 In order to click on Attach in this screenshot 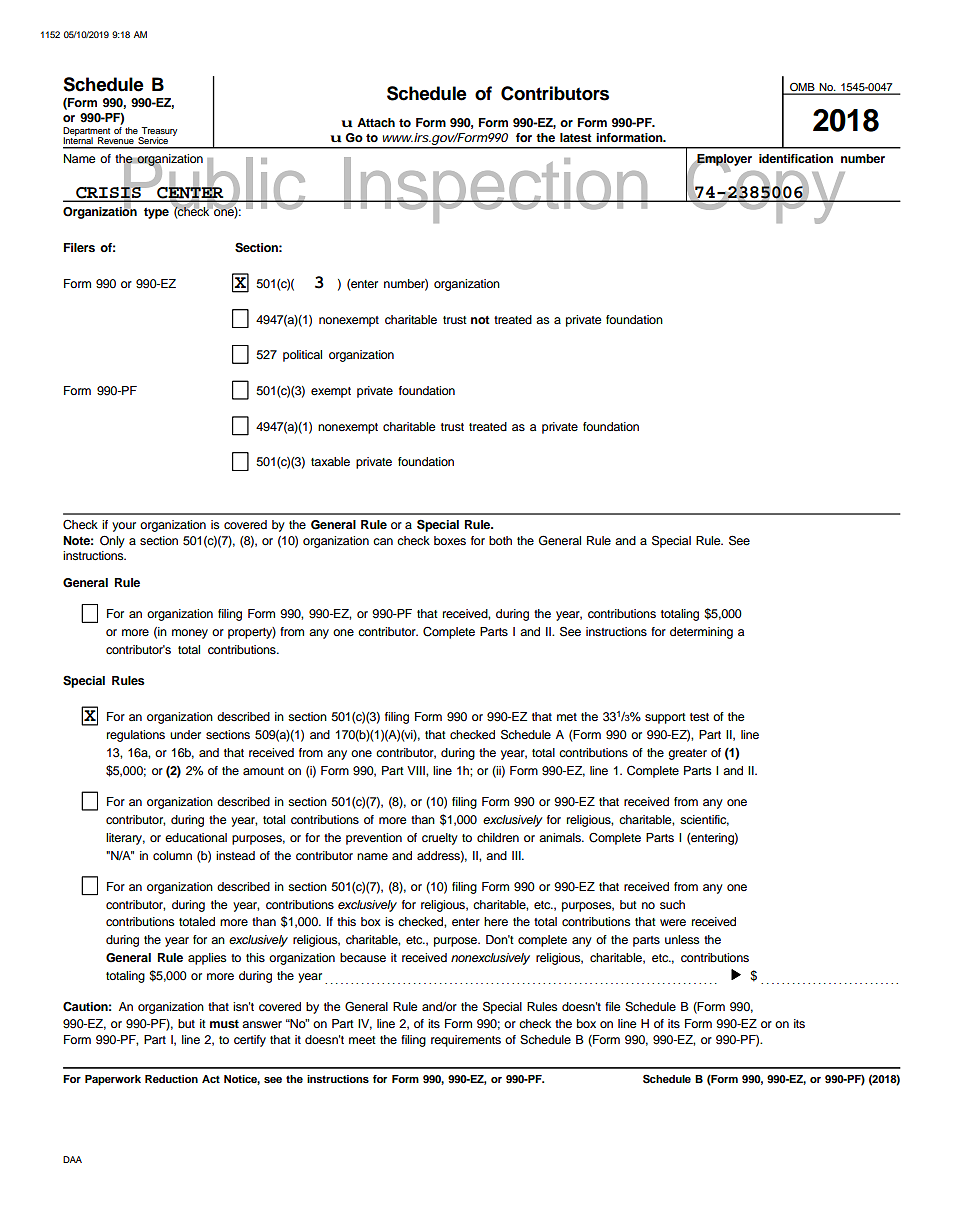, I will do `click(376, 122)`.
